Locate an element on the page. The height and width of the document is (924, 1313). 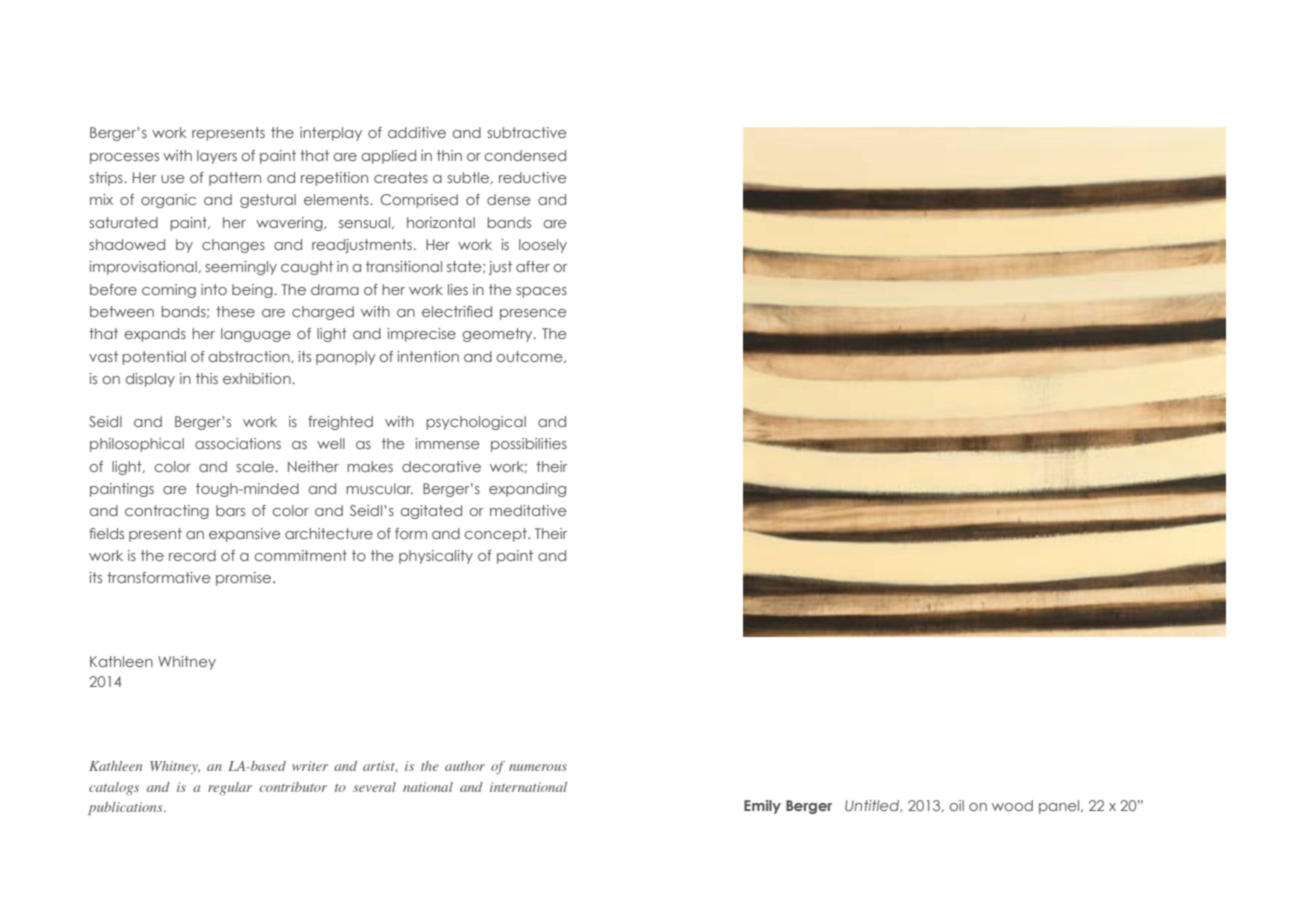
layers is located at coordinates (217, 157).
